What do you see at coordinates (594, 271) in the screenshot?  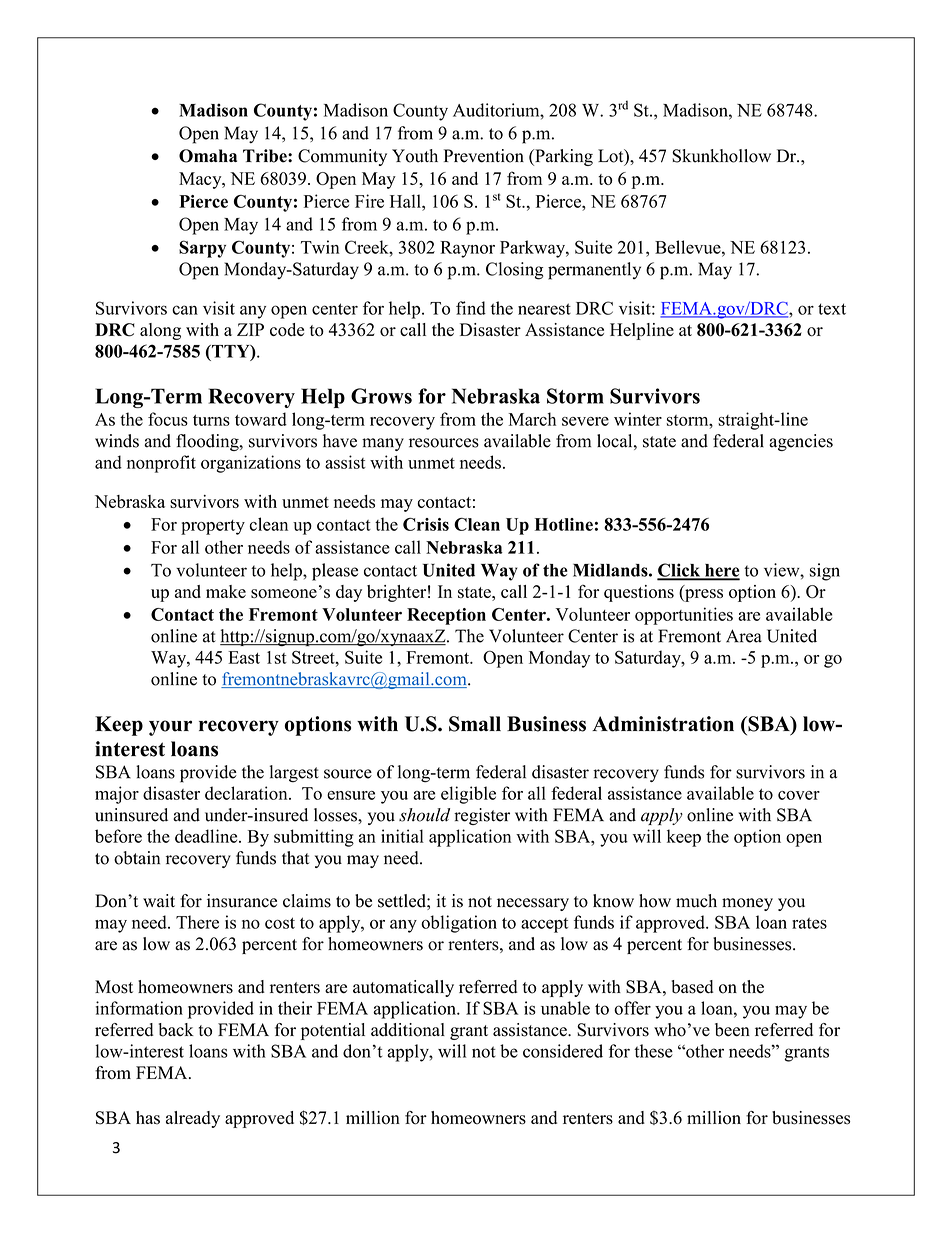 I see `permanently` at bounding box center [594, 271].
